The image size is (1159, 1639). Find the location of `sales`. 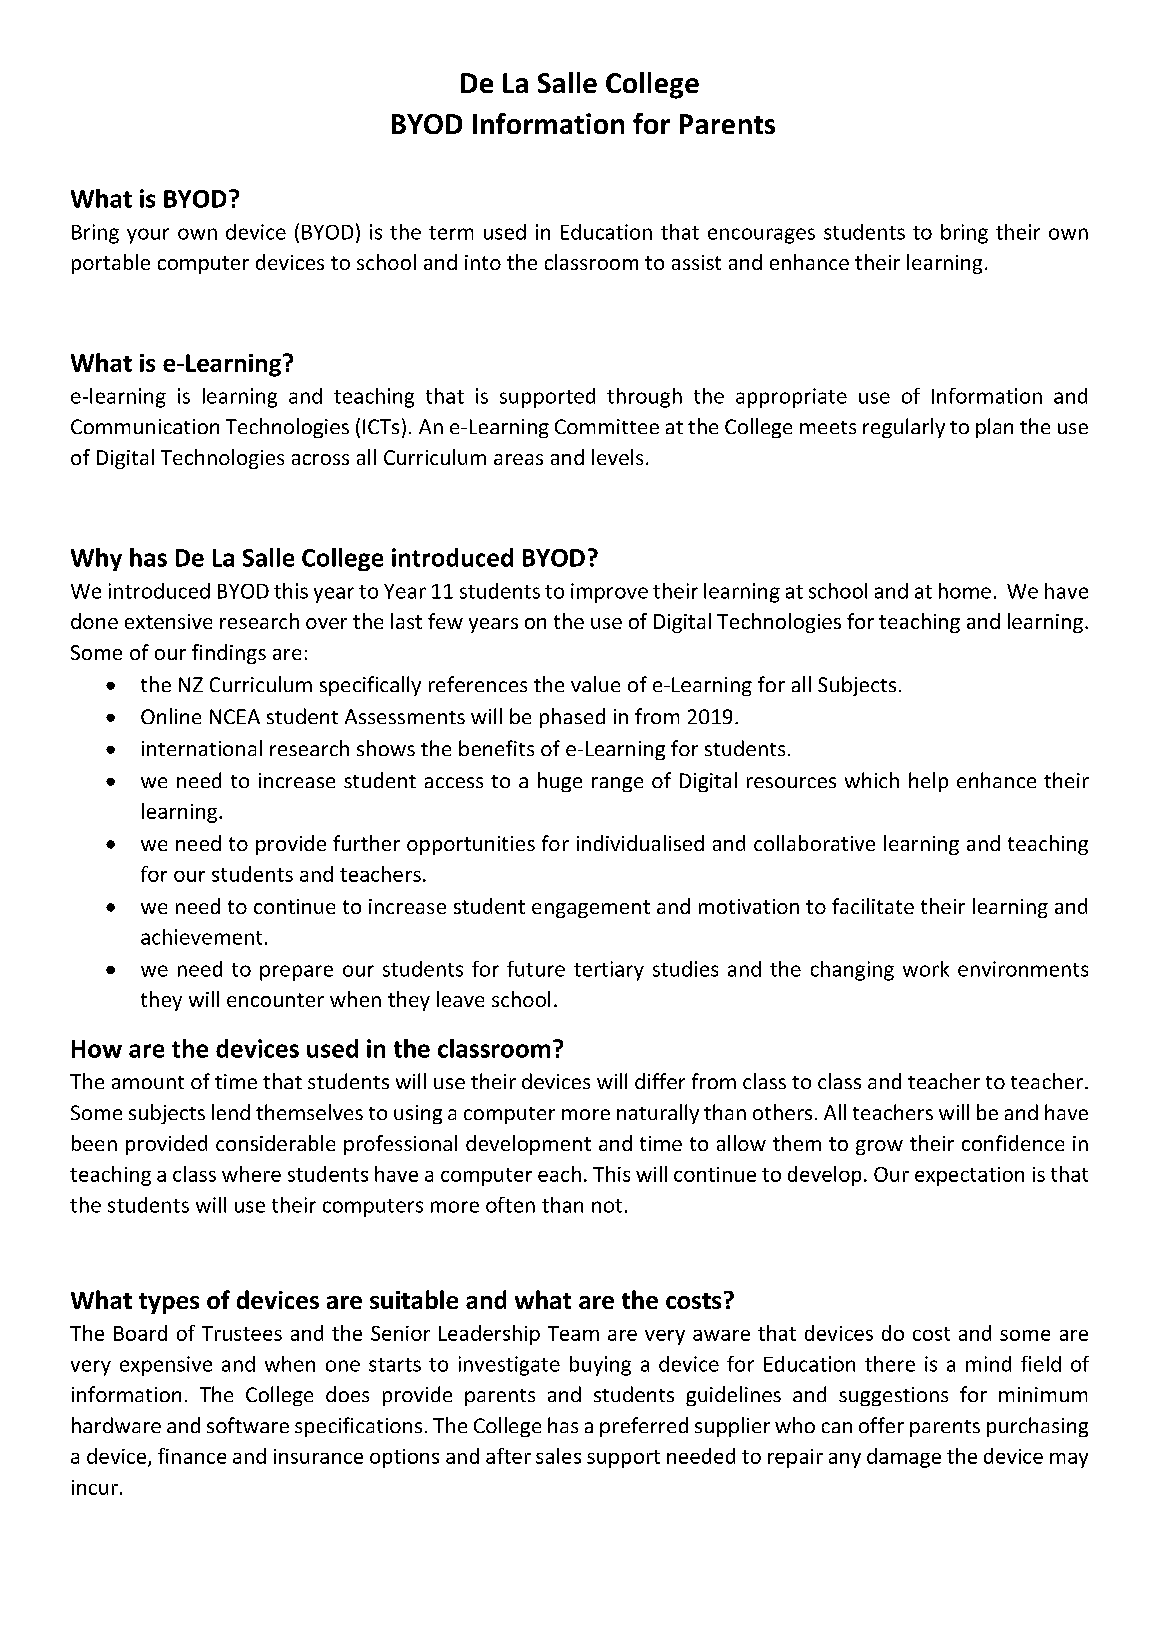

sales is located at coordinates (558, 1456).
